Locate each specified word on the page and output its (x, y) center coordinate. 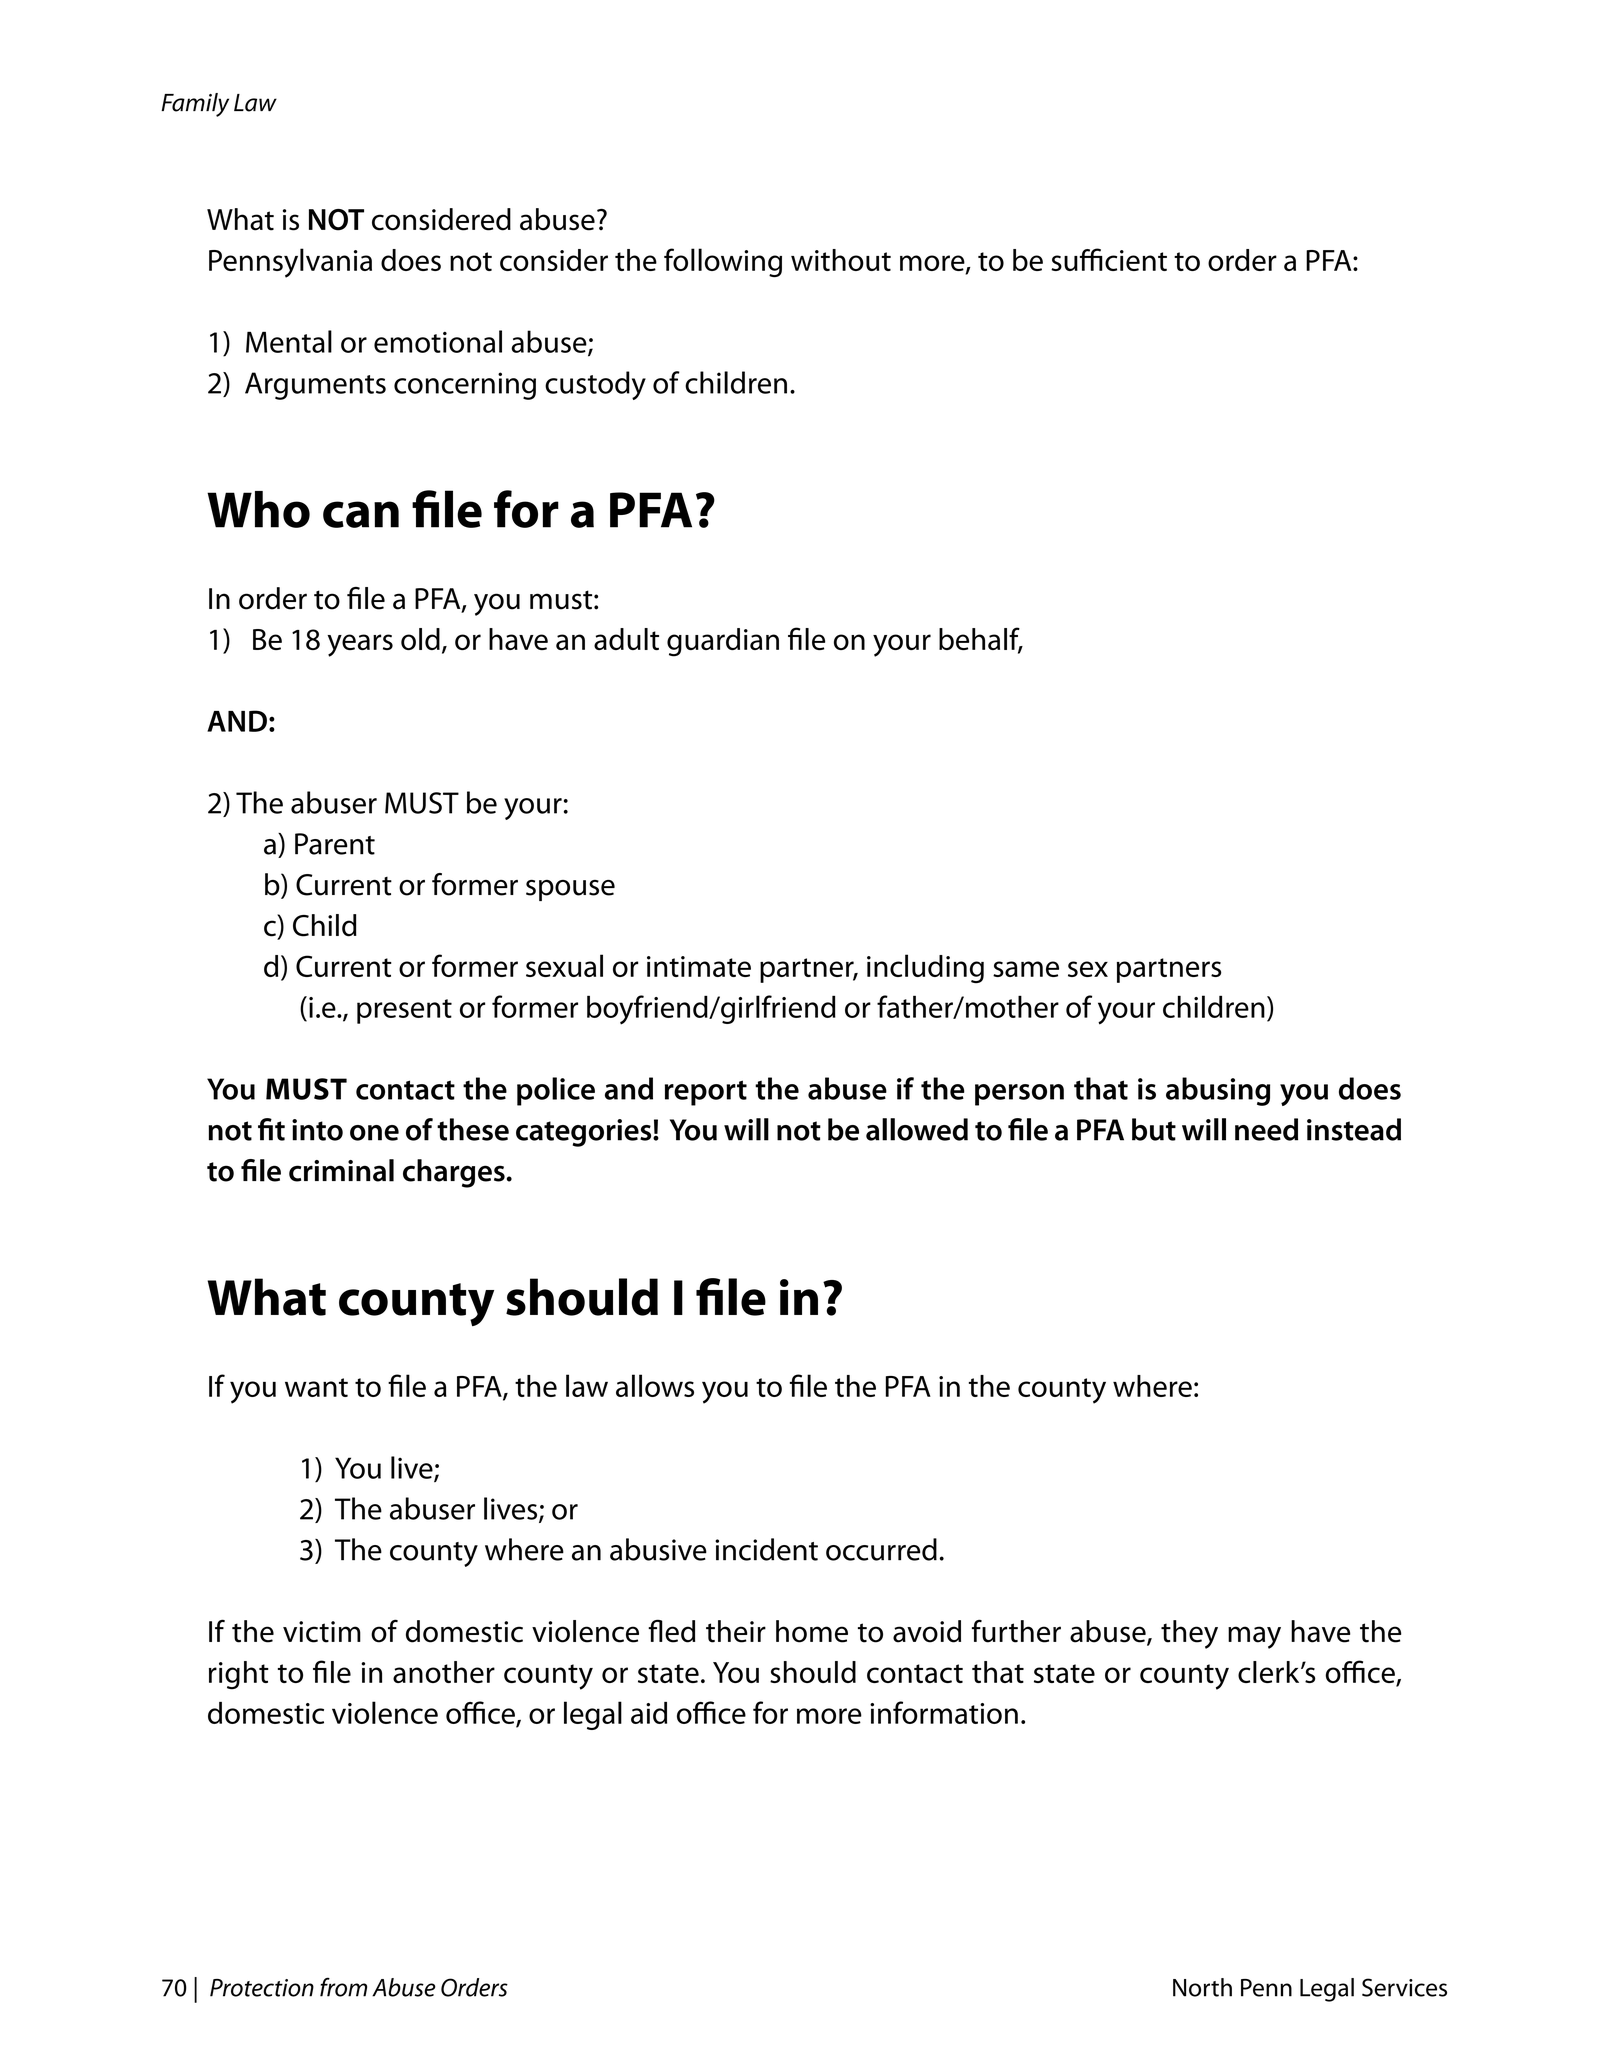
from (343, 1987)
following (723, 262)
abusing (1218, 1091)
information (944, 1712)
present (404, 1011)
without (841, 260)
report (706, 1093)
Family (195, 105)
